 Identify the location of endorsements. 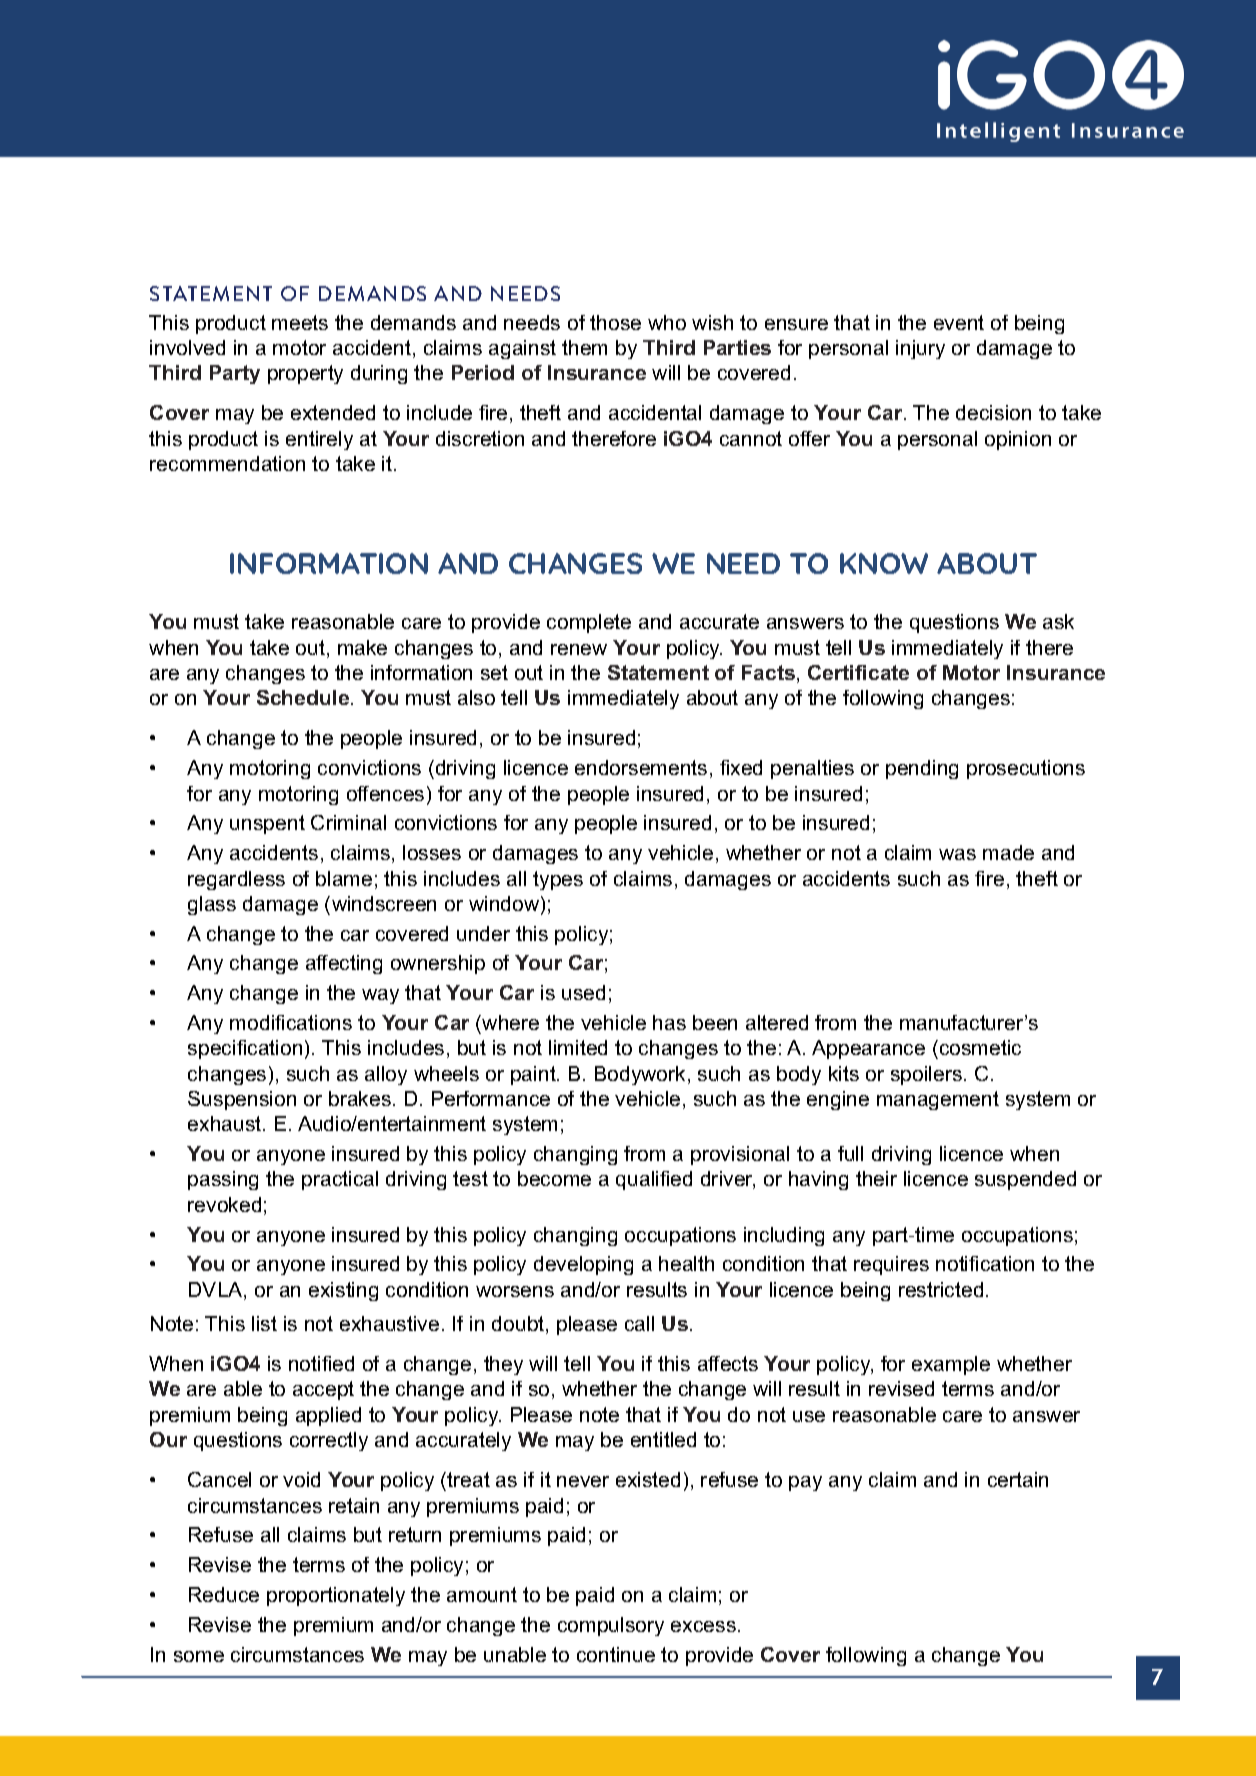
(641, 767).
